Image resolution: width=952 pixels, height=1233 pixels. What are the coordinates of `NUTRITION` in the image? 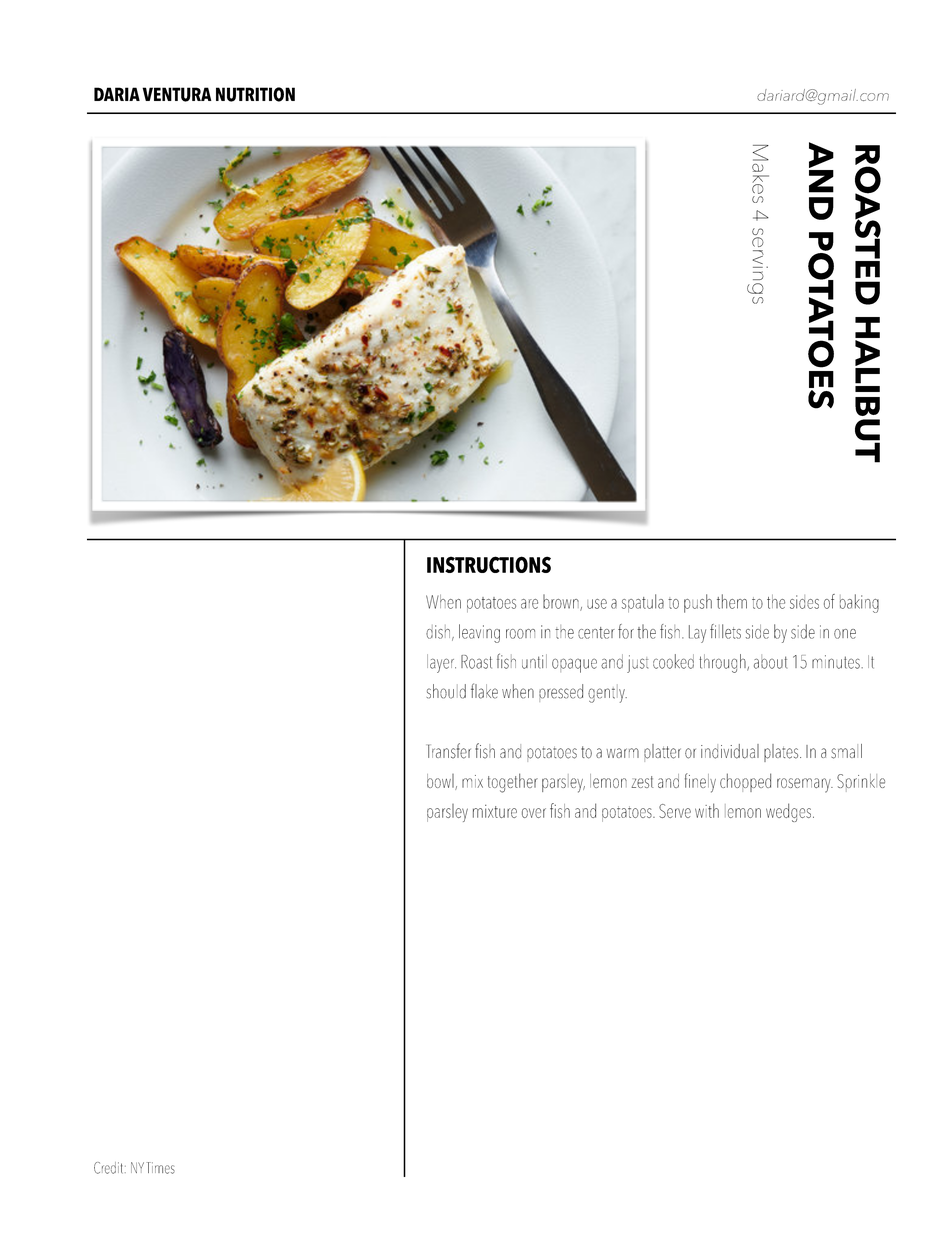 It's located at (255, 94).
